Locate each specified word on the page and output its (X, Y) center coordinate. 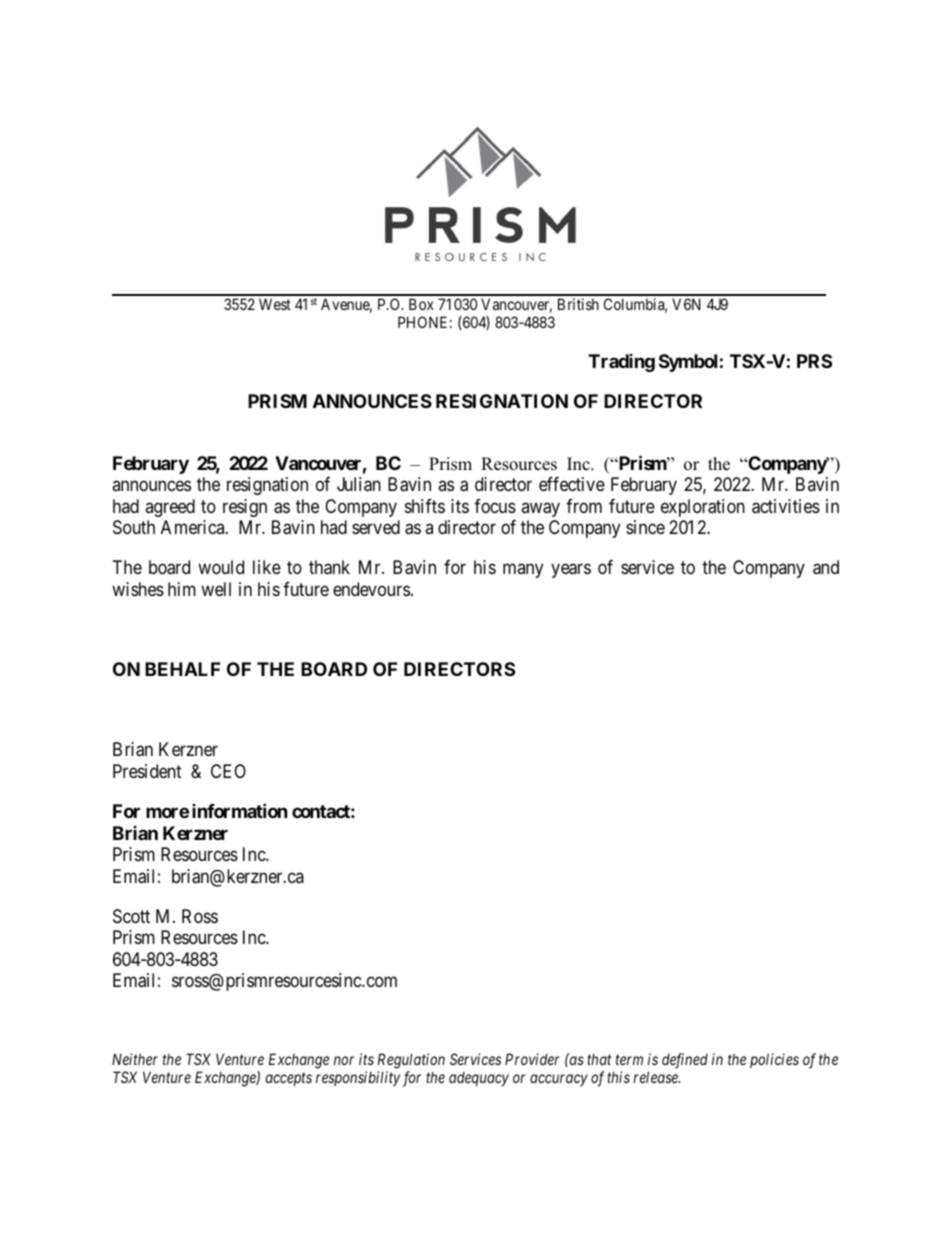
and (826, 567)
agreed (170, 508)
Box (421, 304)
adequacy (479, 1079)
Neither (135, 1059)
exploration (703, 508)
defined (685, 1061)
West (275, 304)
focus (495, 506)
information (240, 810)
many (523, 571)
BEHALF (182, 669)
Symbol (688, 363)
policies (774, 1060)
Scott (131, 916)
